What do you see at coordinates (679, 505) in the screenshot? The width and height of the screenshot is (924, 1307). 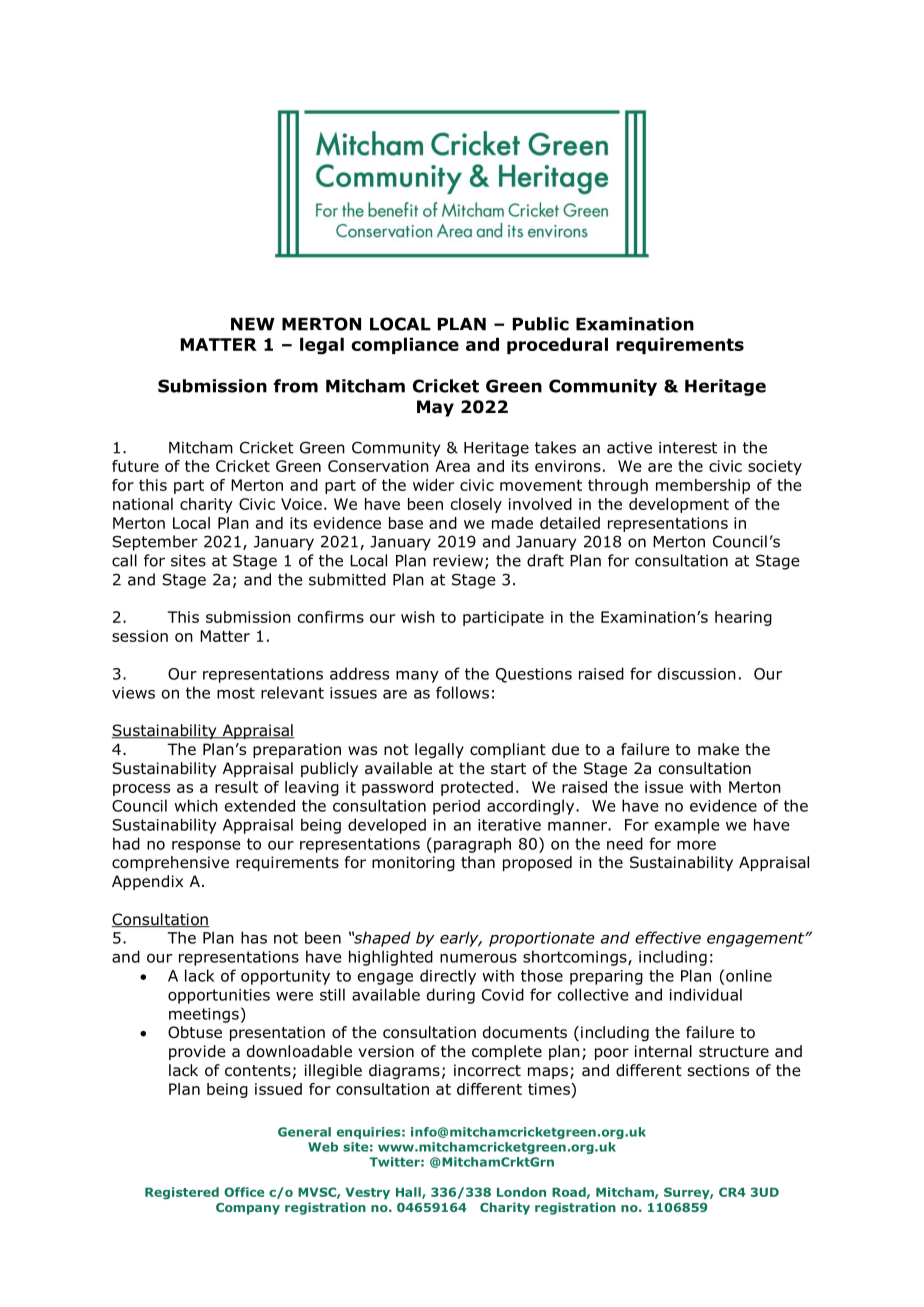 I see `development` at bounding box center [679, 505].
